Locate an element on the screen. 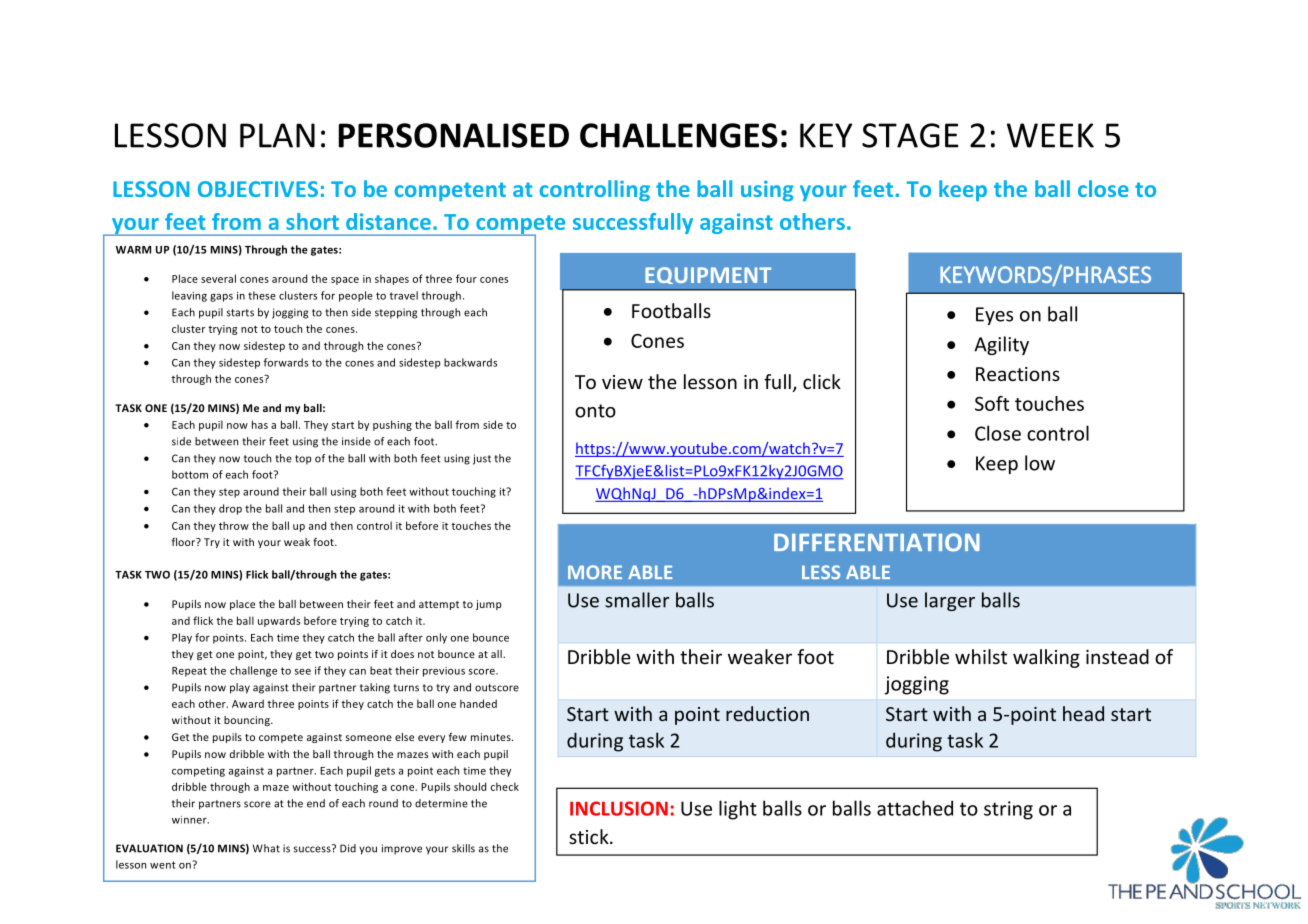 The width and height of the screenshot is (1308, 924). these is located at coordinates (262, 295).
